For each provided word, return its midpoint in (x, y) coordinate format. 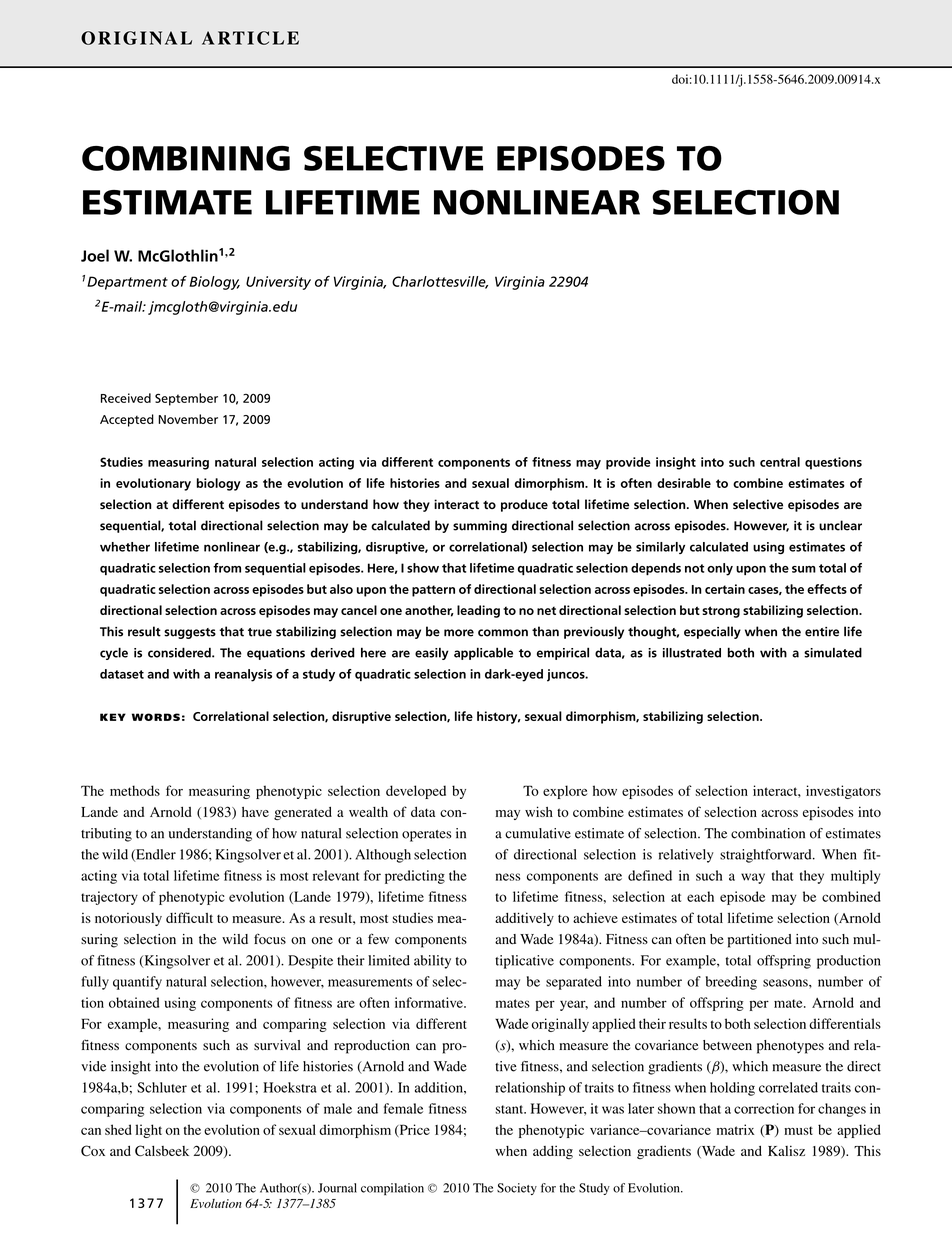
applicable (483, 653)
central (780, 462)
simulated (833, 652)
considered (180, 652)
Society (517, 1189)
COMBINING (186, 158)
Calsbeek (162, 1150)
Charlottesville (440, 282)
